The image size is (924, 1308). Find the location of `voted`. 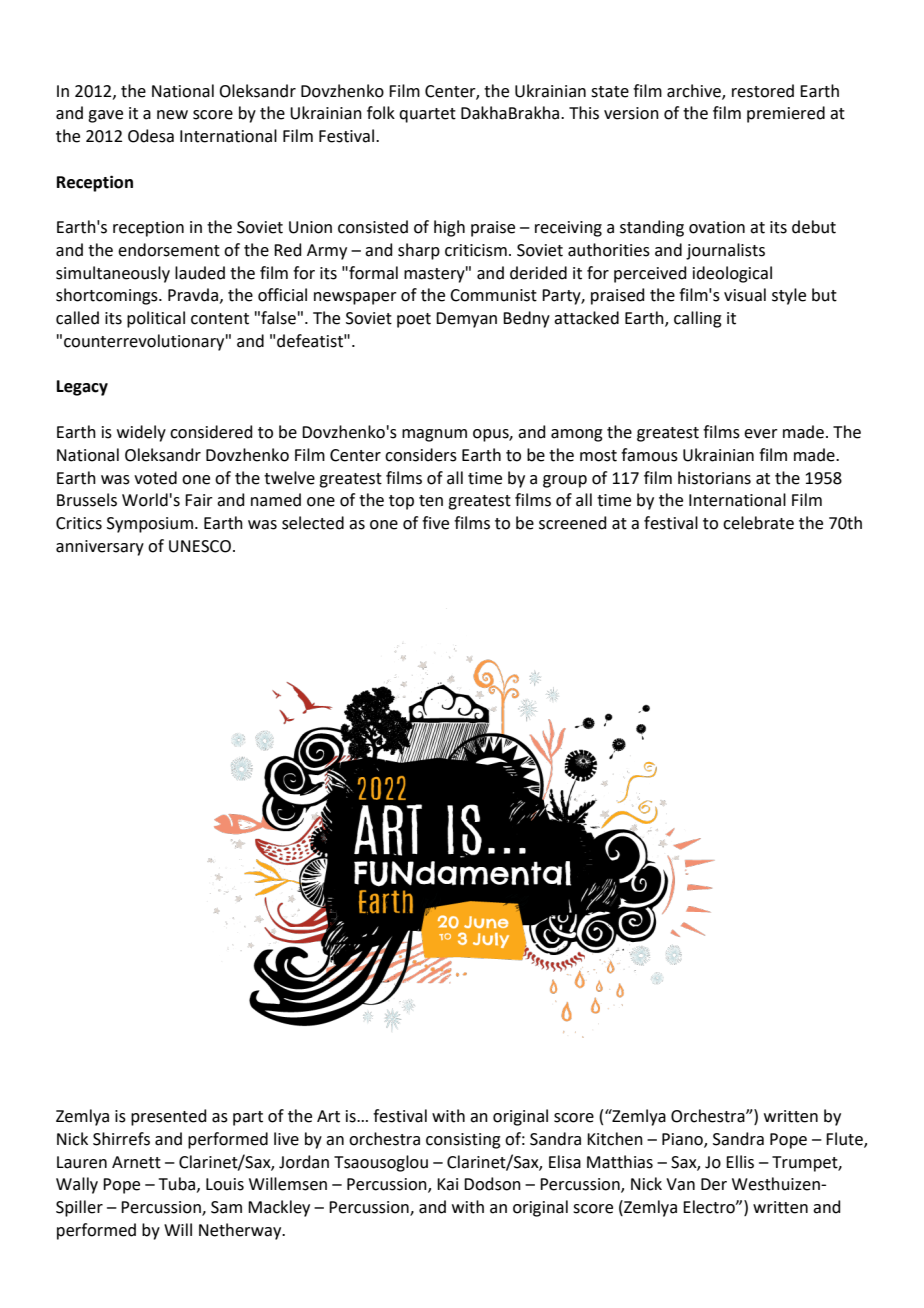

voted is located at coordinates (155, 478).
